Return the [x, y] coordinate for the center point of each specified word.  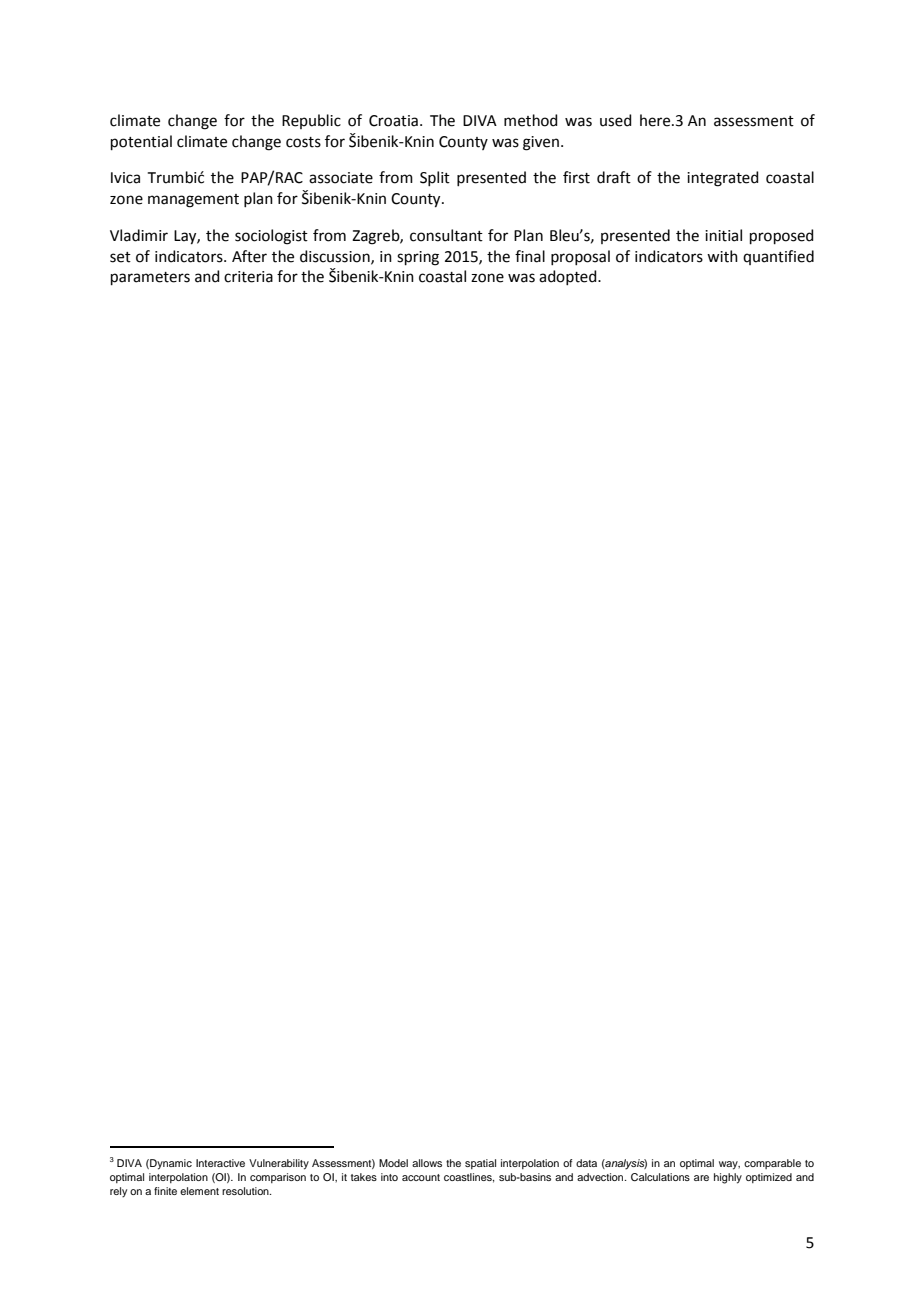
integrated [723, 179]
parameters [150, 278]
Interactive [220, 1163]
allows [427, 1163]
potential [141, 142]
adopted [569, 277]
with [722, 256]
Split [435, 178]
